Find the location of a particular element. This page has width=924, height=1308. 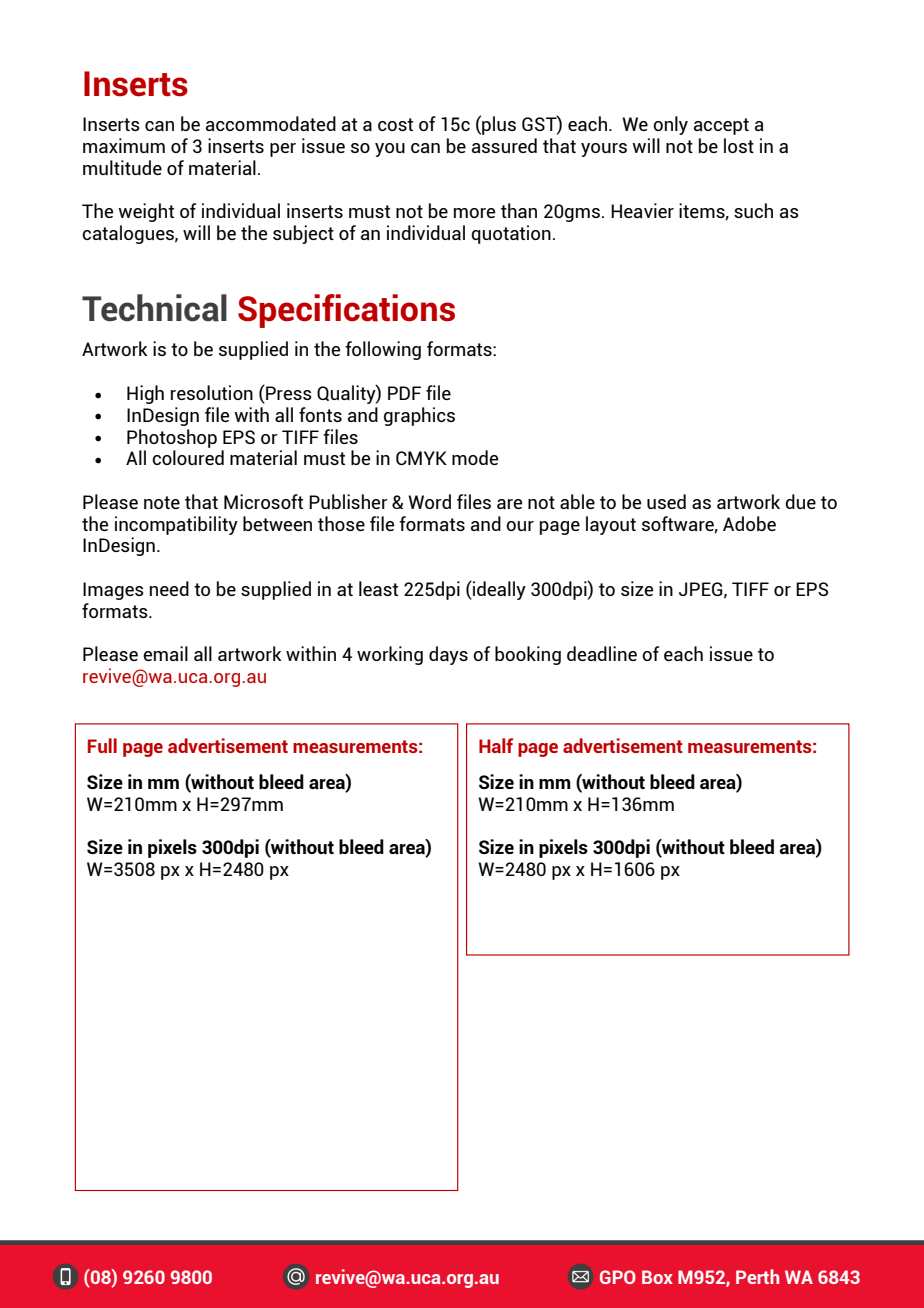

Perth is located at coordinates (757, 1276).
